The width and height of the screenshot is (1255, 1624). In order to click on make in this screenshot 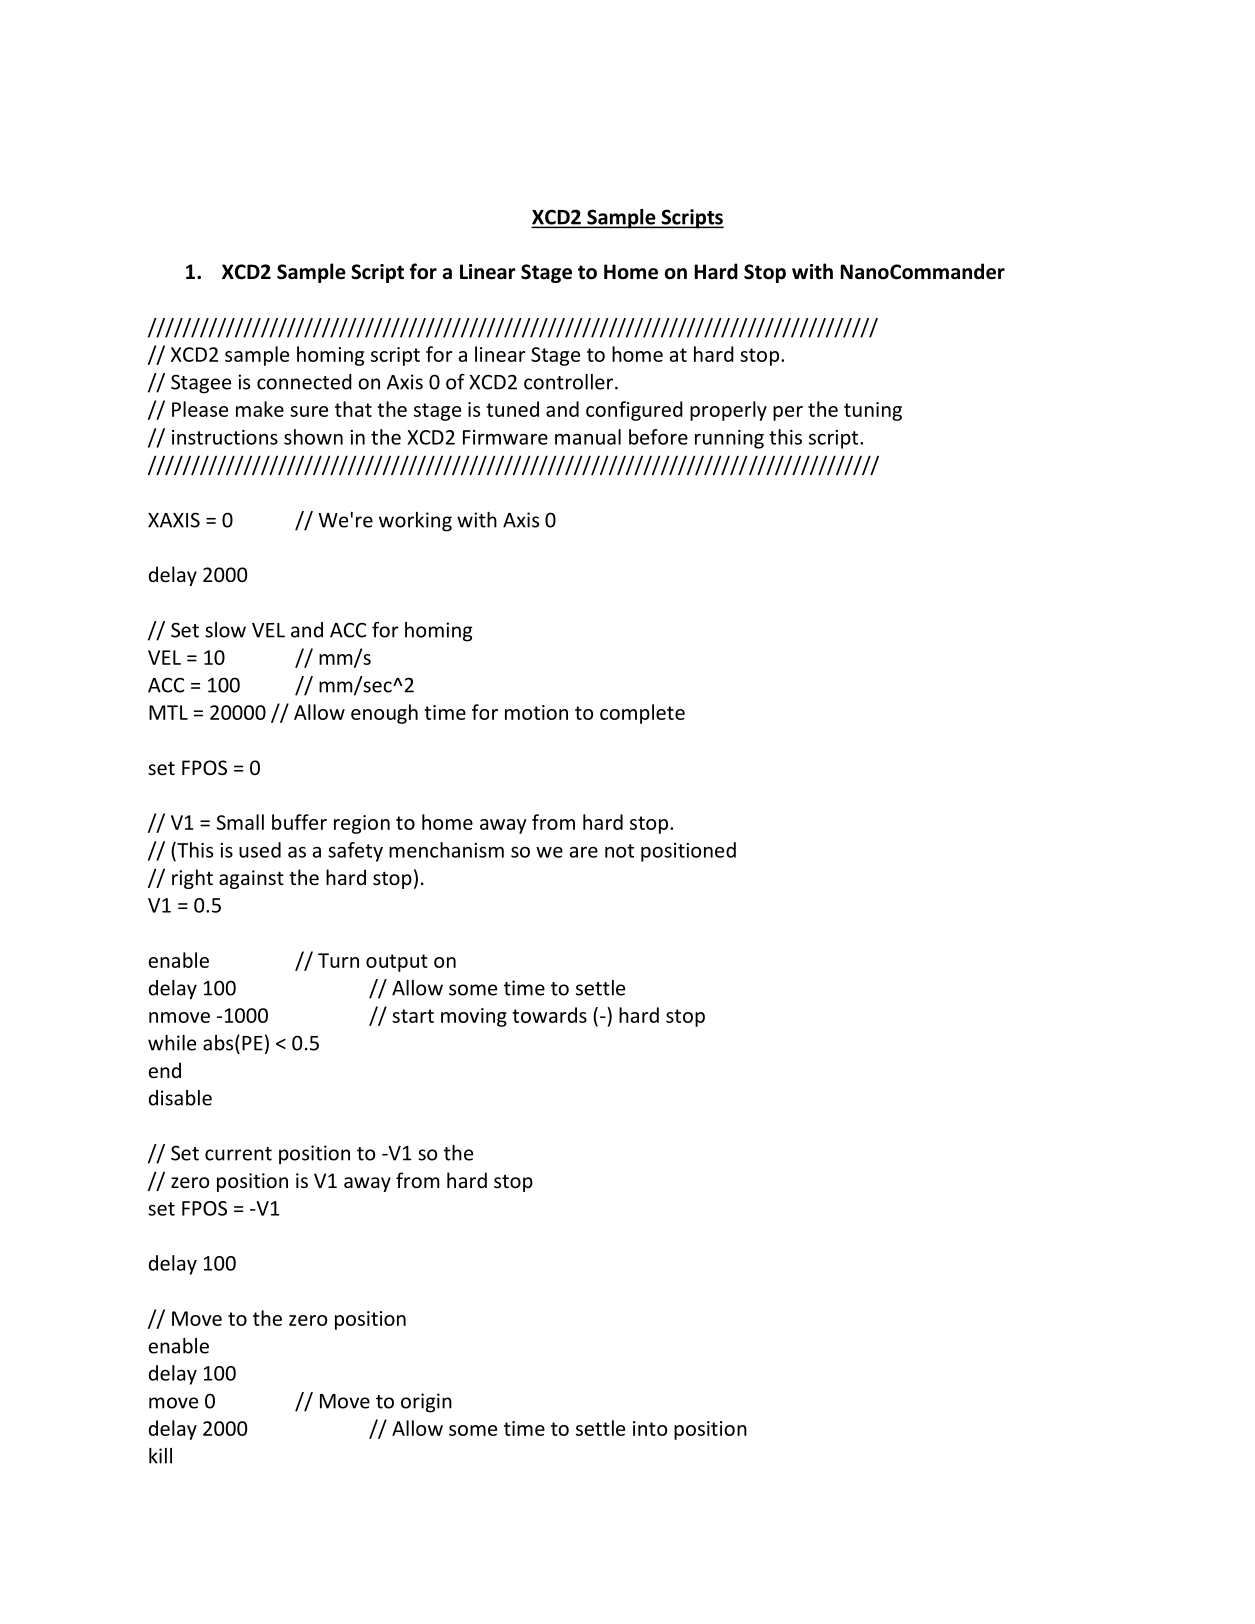, I will do `click(260, 409)`.
